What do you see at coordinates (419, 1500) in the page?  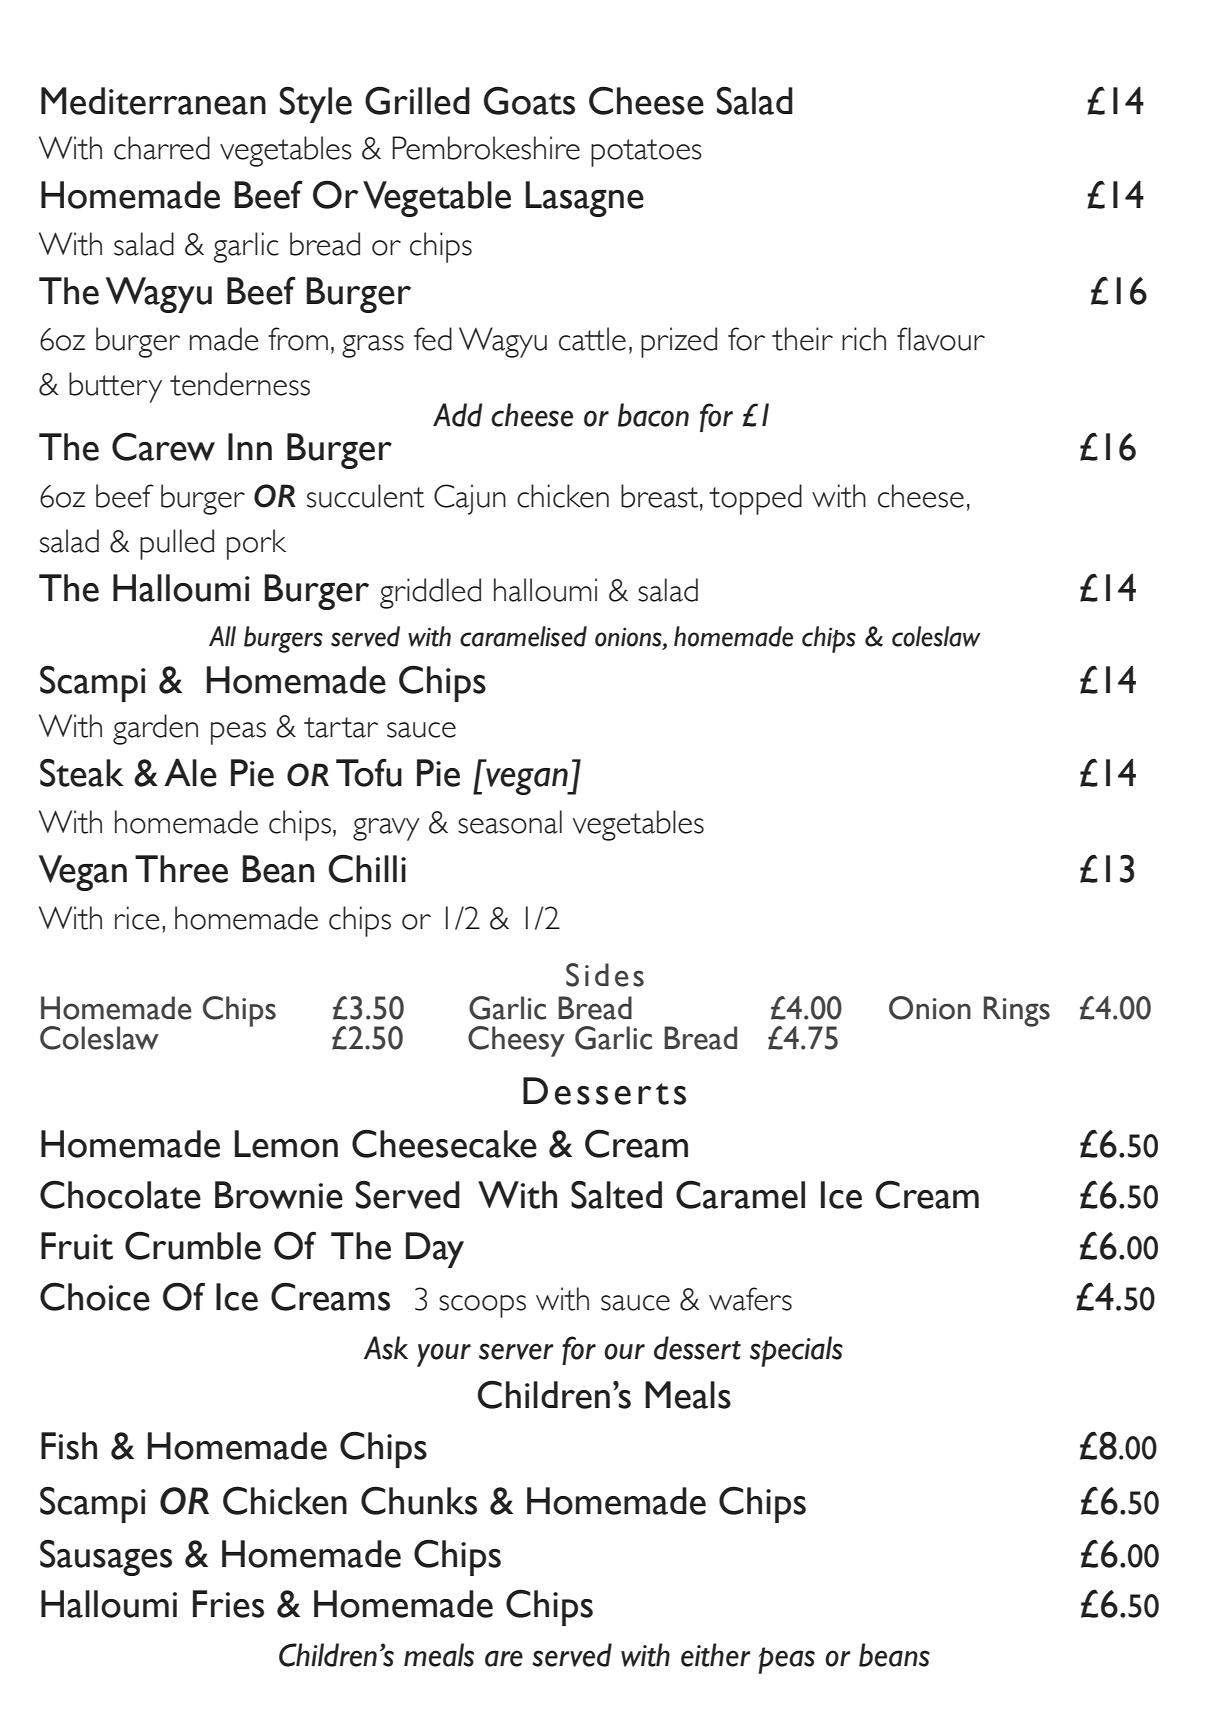 I see `Chunks` at bounding box center [419, 1500].
